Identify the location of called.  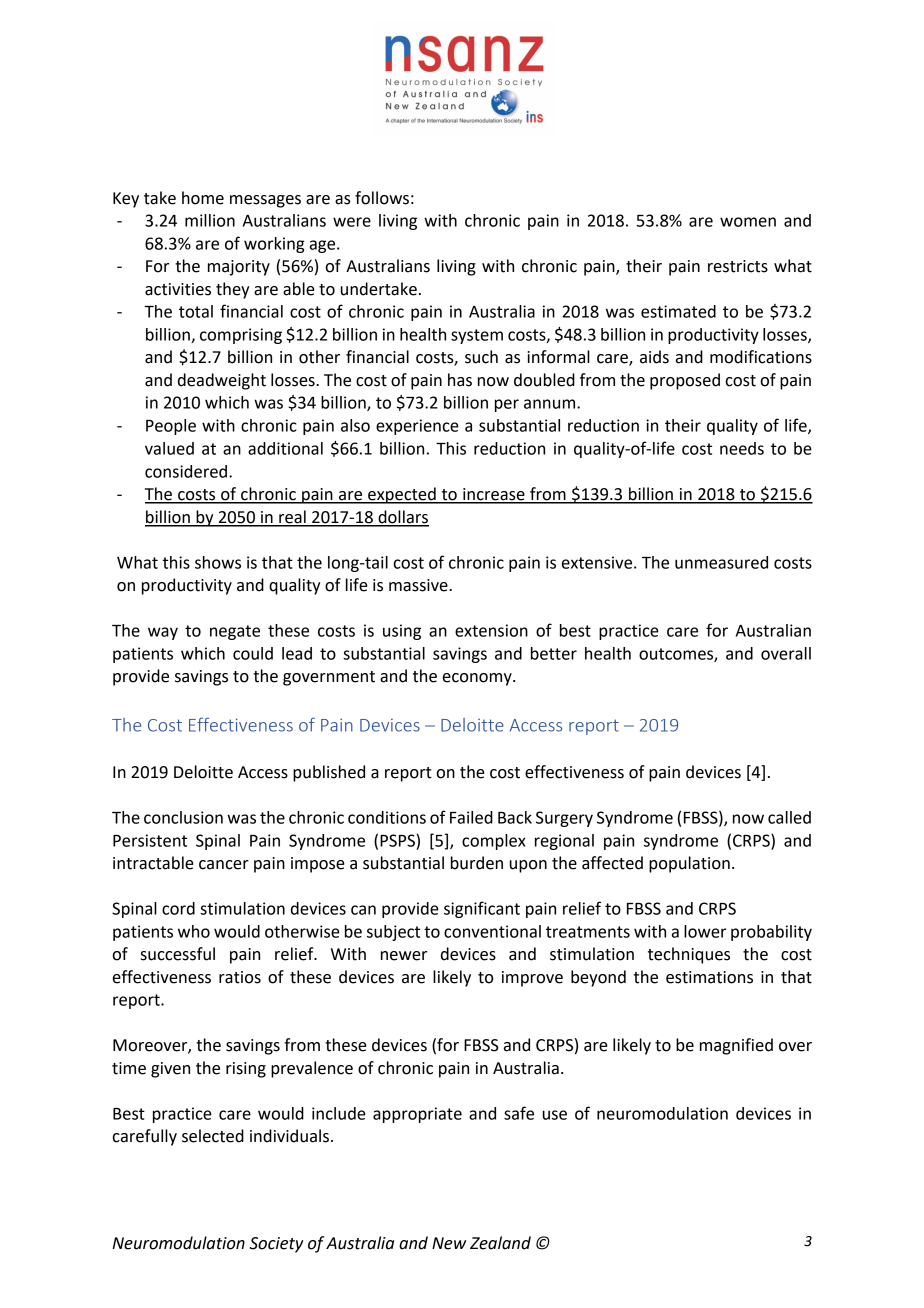
(789, 817).
